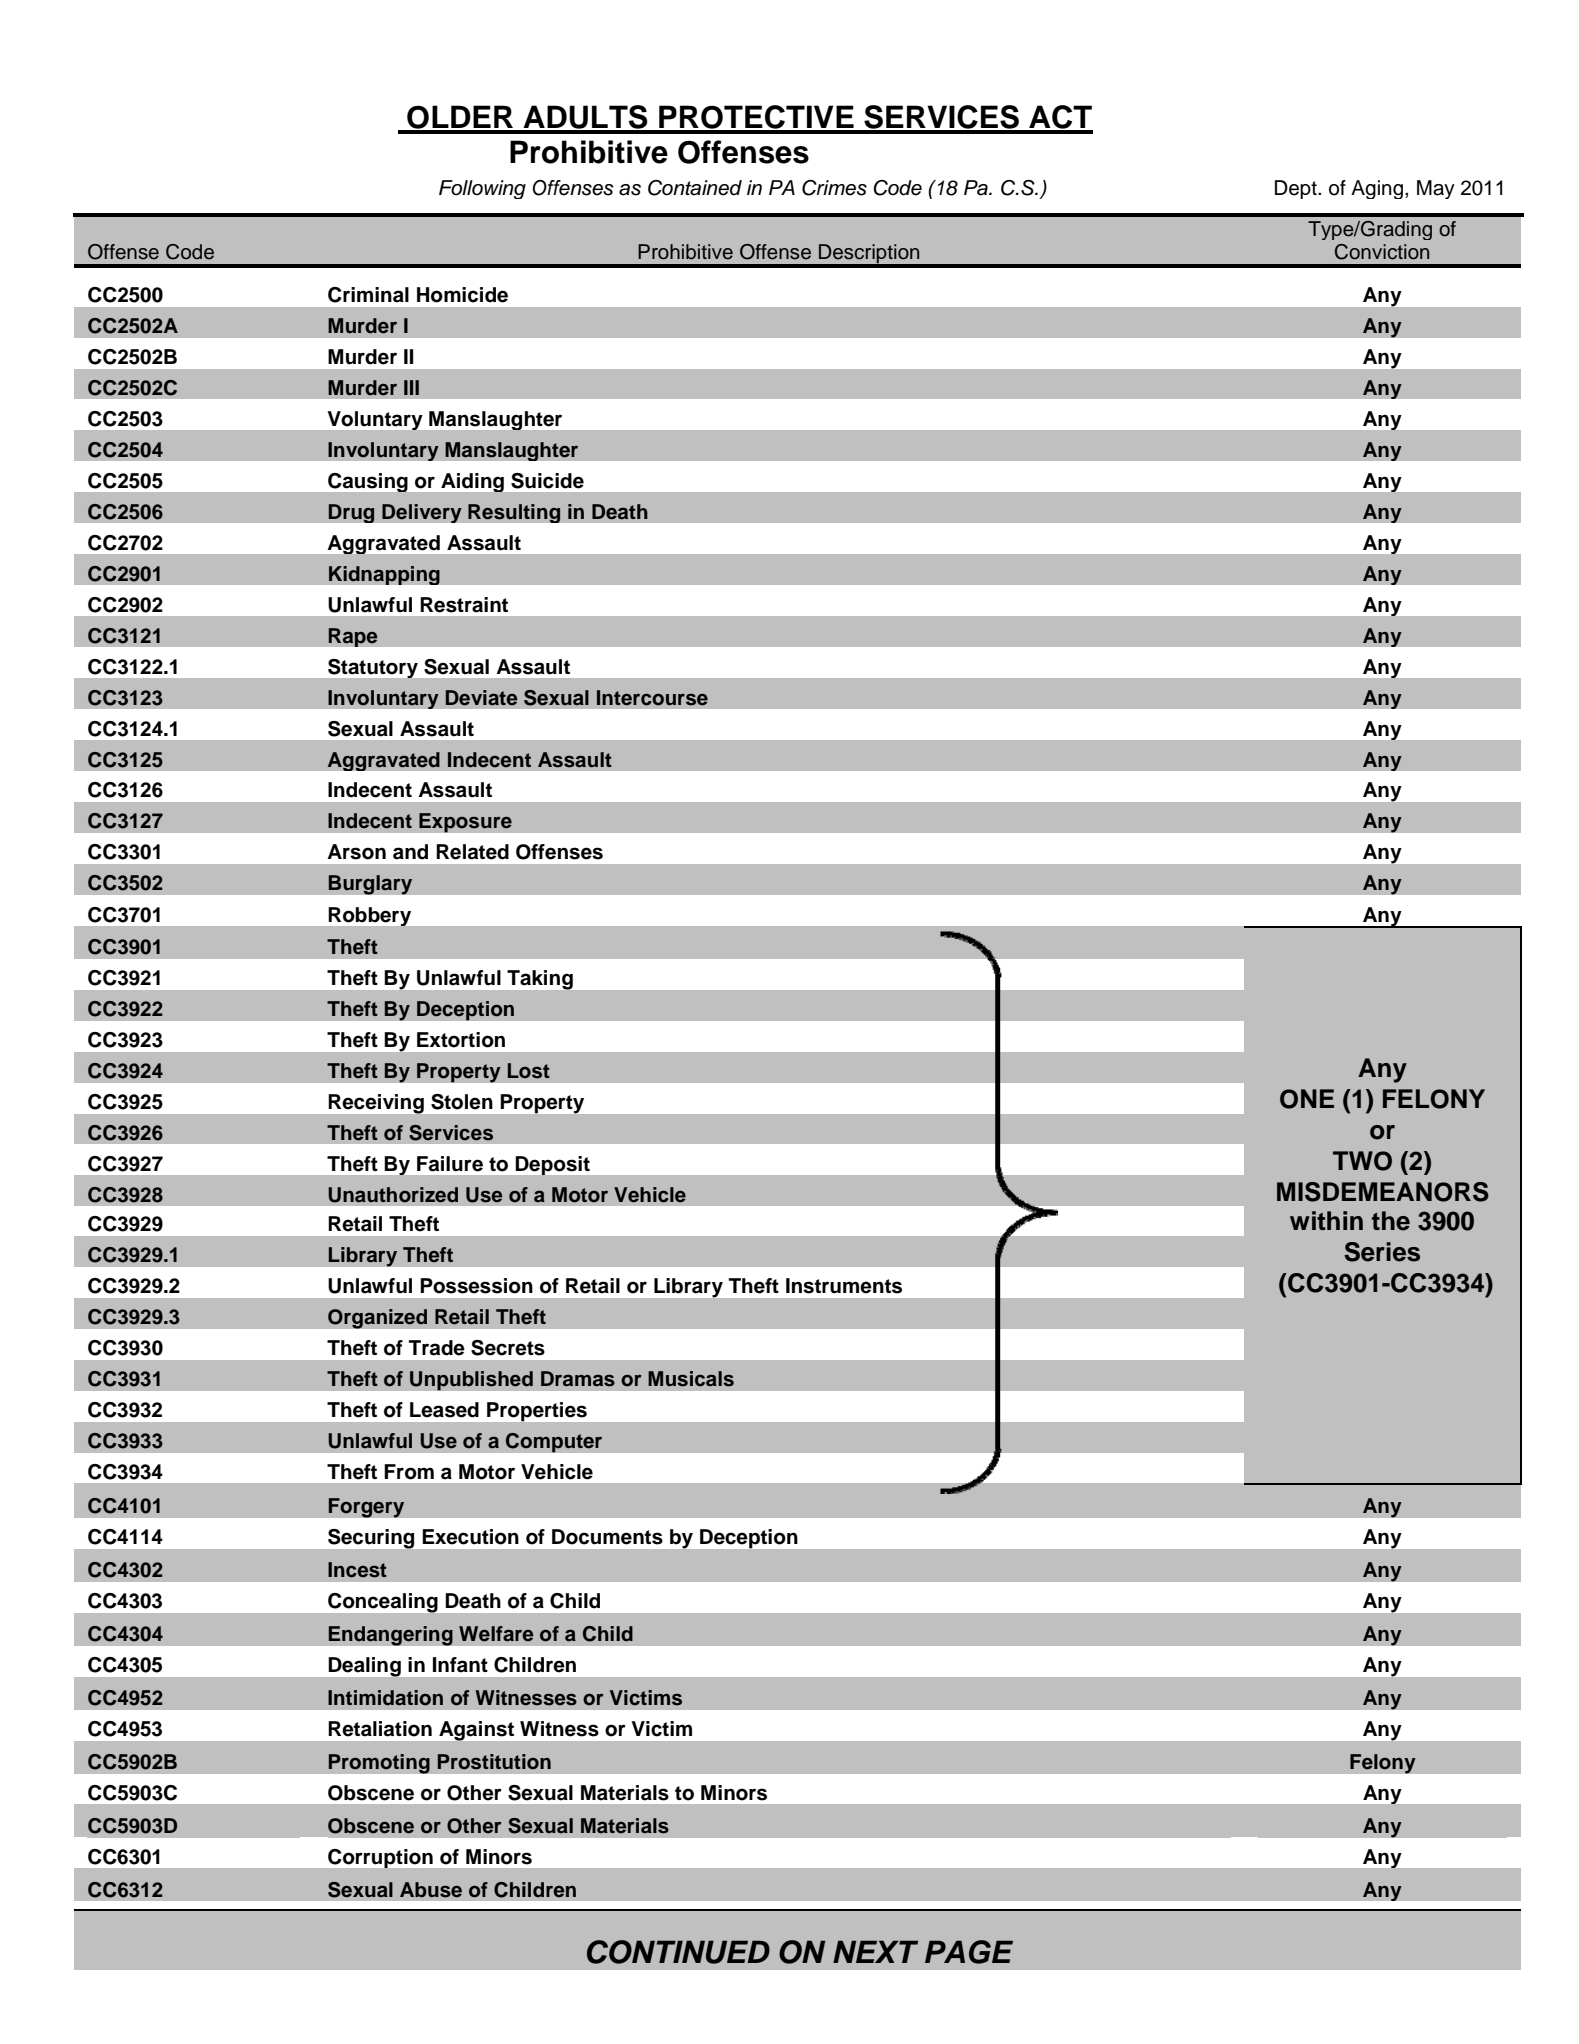 Image resolution: width=1579 pixels, height=2044 pixels. What do you see at coordinates (1382, 252) in the image?
I see `Conviction` at bounding box center [1382, 252].
